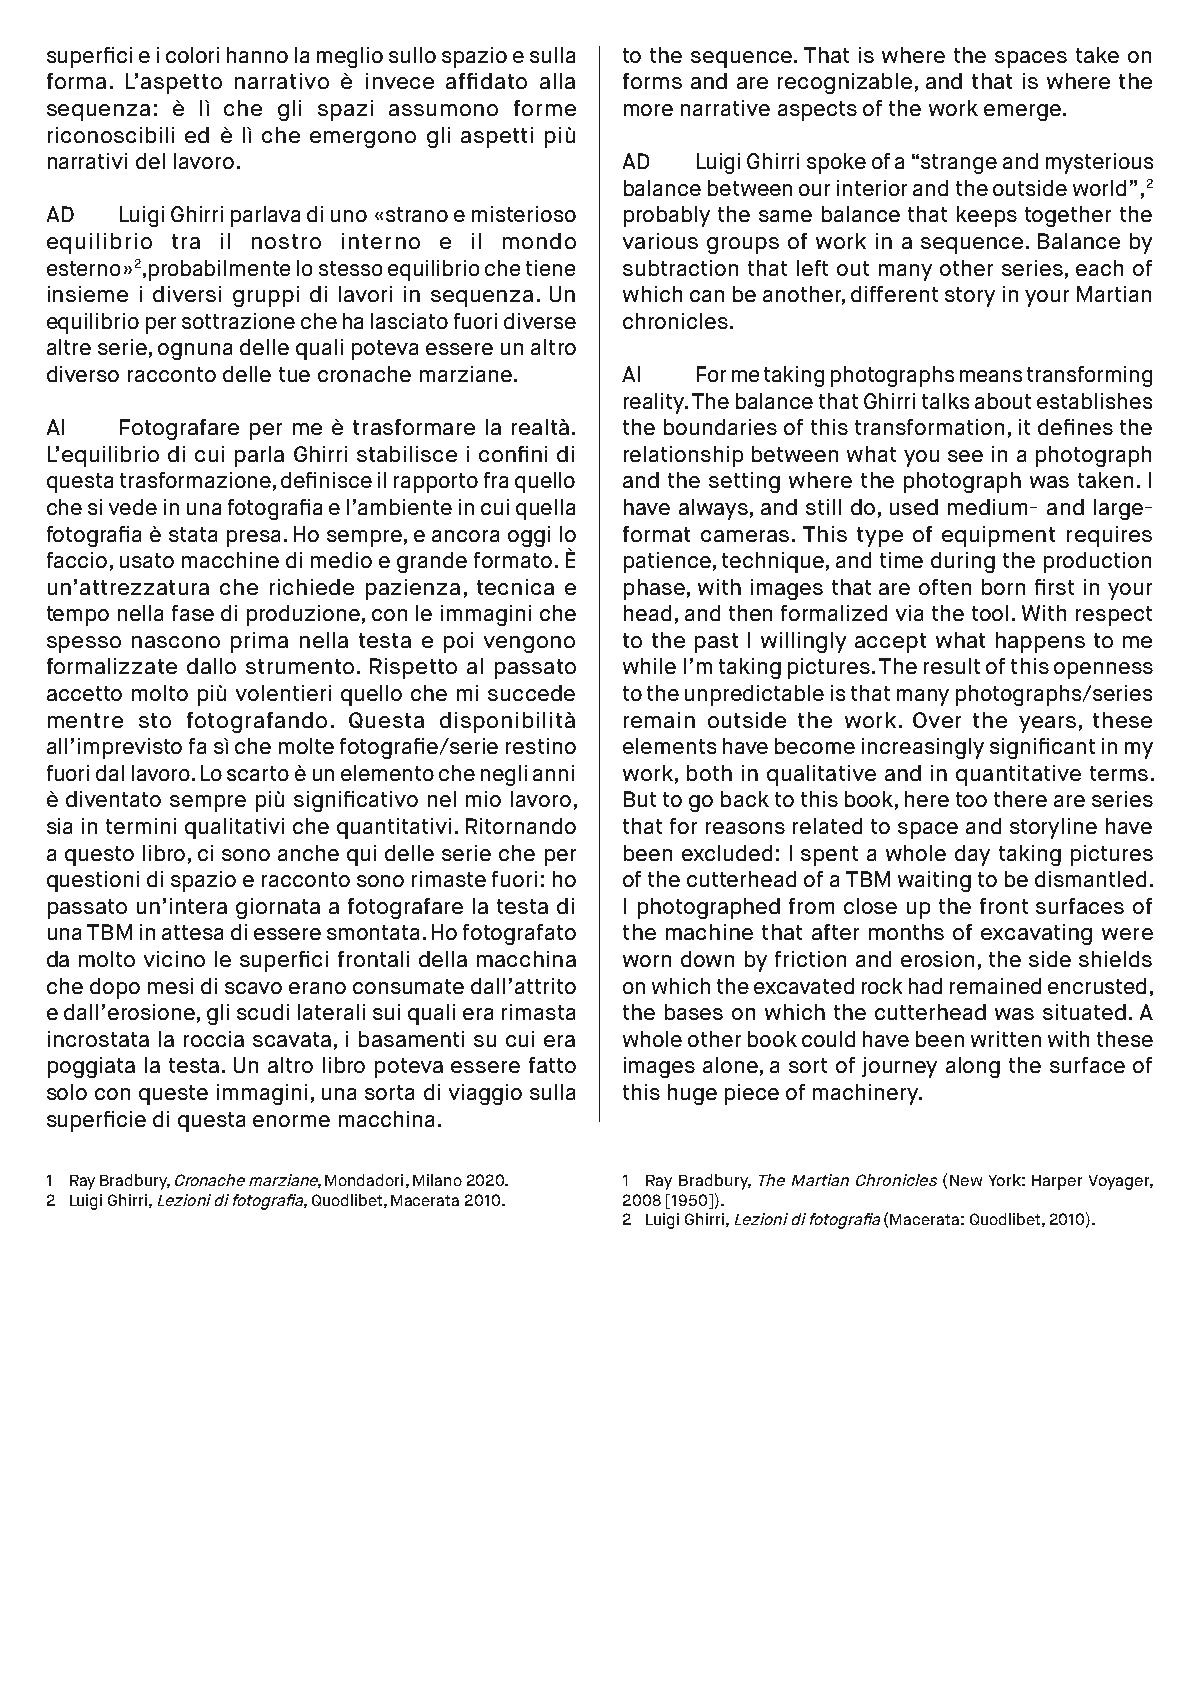 The image size is (1199, 1696). Describe the element at coordinates (640, 799) in the document. I see `But` at that location.
